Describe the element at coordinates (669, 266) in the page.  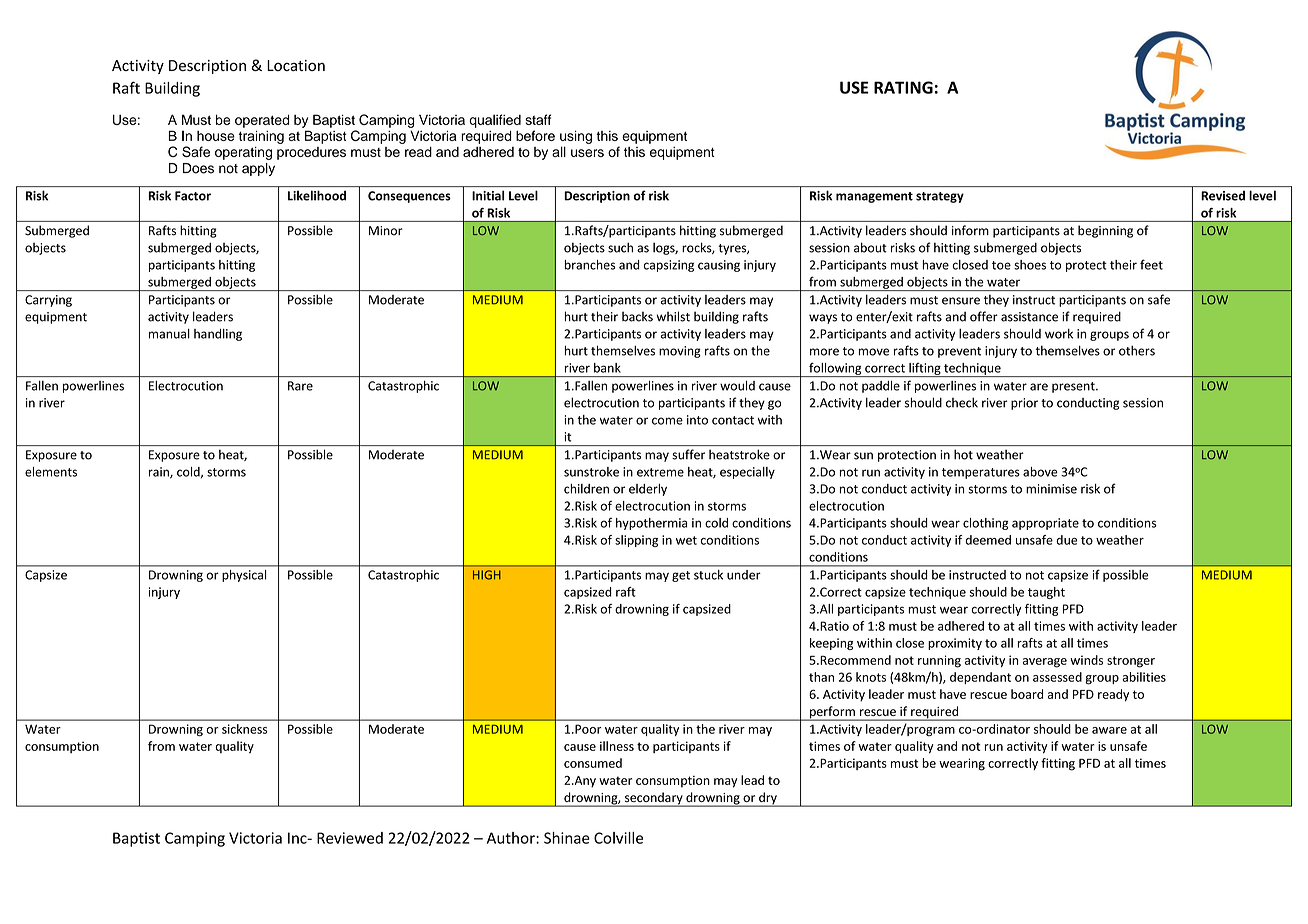
I see `capsizing` at that location.
